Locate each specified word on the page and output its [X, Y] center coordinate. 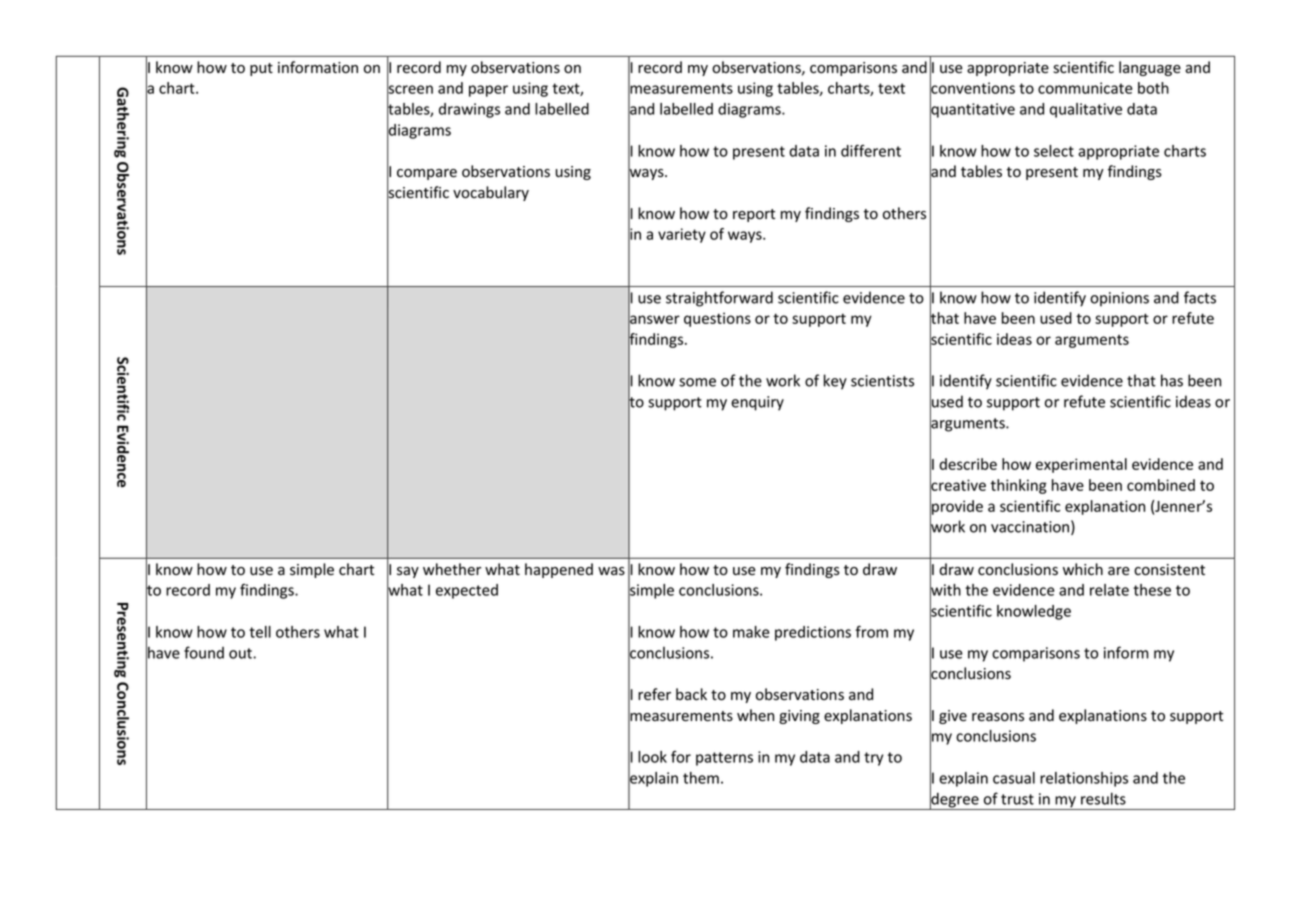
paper [488, 91]
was [611, 571]
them [701, 778]
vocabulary [491, 193]
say [408, 572]
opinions [1119, 299]
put [261, 69]
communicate [1085, 88]
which [1083, 569]
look [652, 757]
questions [717, 319]
